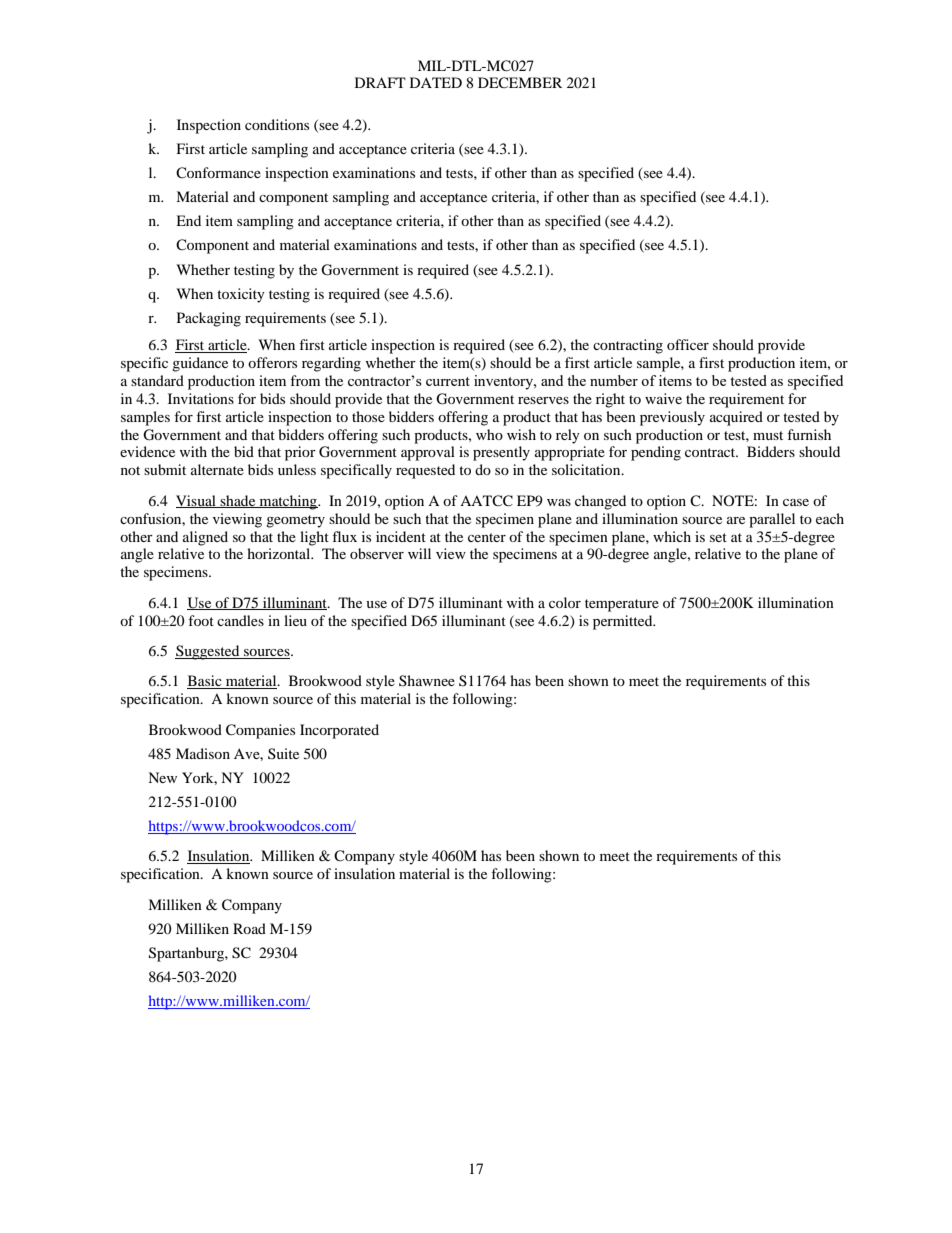  What do you see at coordinates (241, 295) in the document?
I see `toxicity` at bounding box center [241, 295].
